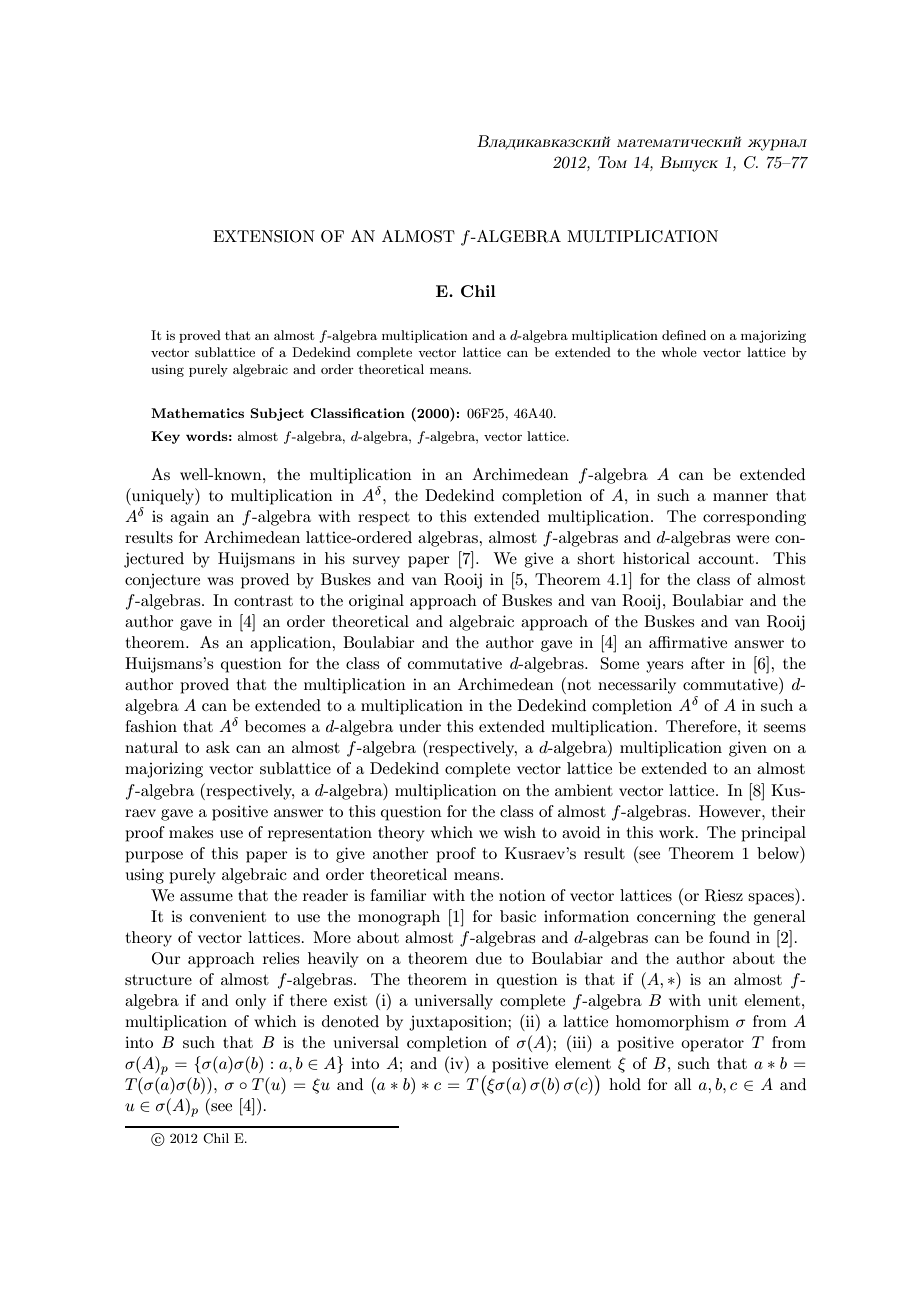  What do you see at coordinates (250, 1002) in the screenshot?
I see `only` at bounding box center [250, 1002].
